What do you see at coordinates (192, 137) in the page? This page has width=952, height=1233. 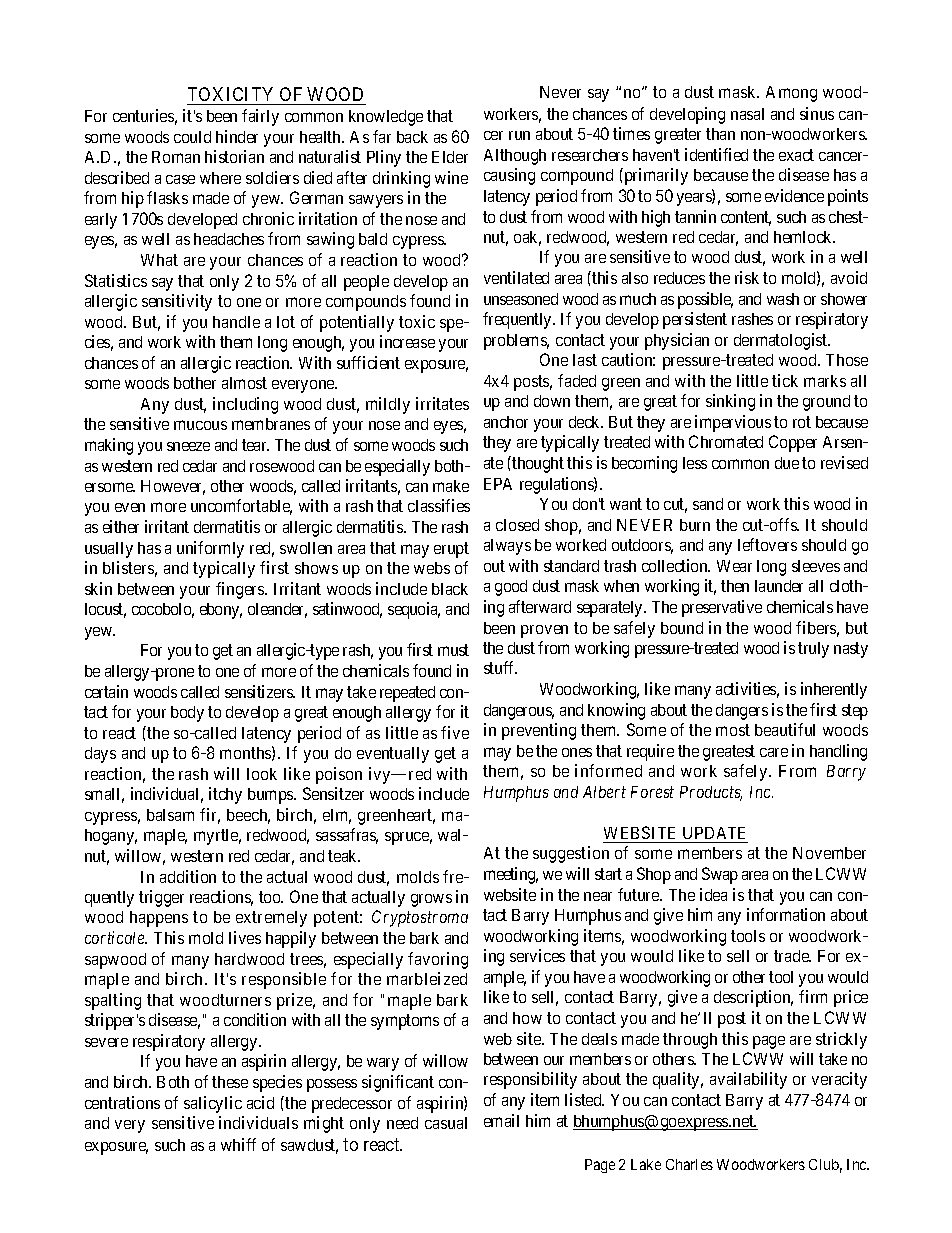 I see `could` at bounding box center [192, 137].
